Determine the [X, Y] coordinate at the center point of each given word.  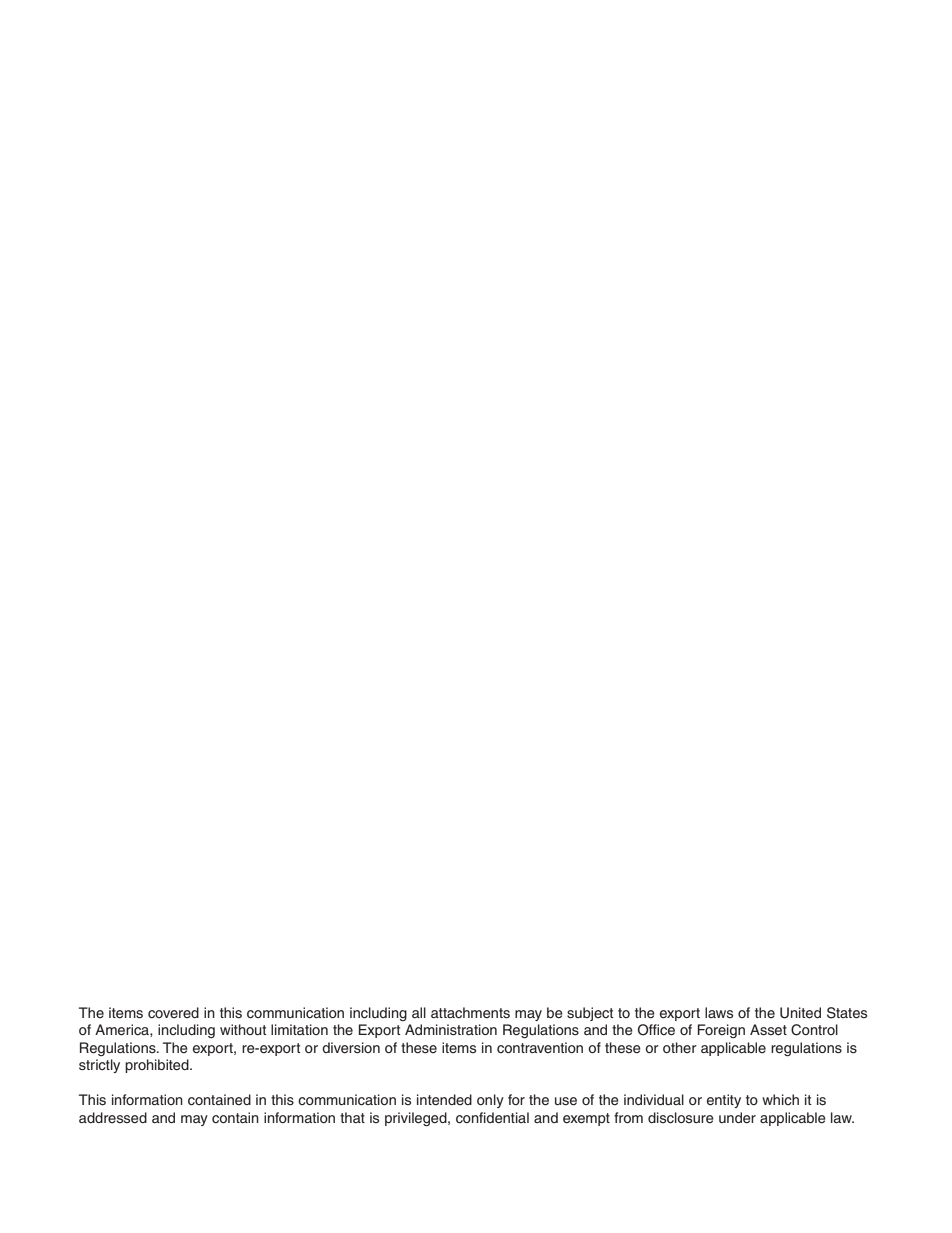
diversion [351, 1047]
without [243, 1029]
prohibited [158, 1066]
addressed [113, 1117]
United [800, 1013]
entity [724, 1101]
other [680, 1047]
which [780, 1099]
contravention [540, 1047]
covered [173, 1012]
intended [444, 1099]
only [490, 1101]
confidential [492, 1117]
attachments [470, 1012]
